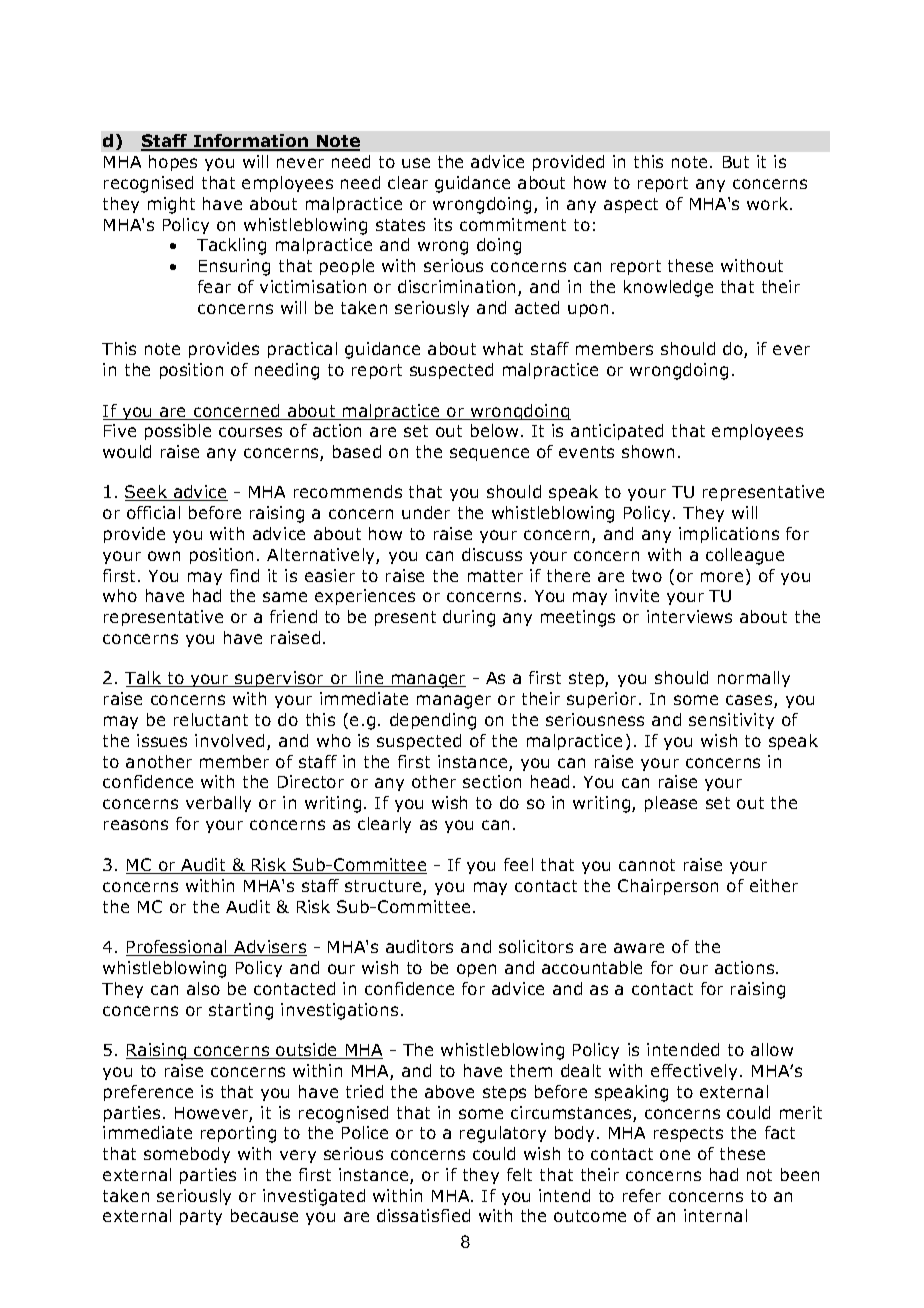  Describe the element at coordinates (715, 1215) in the screenshot. I see `internal` at that location.
